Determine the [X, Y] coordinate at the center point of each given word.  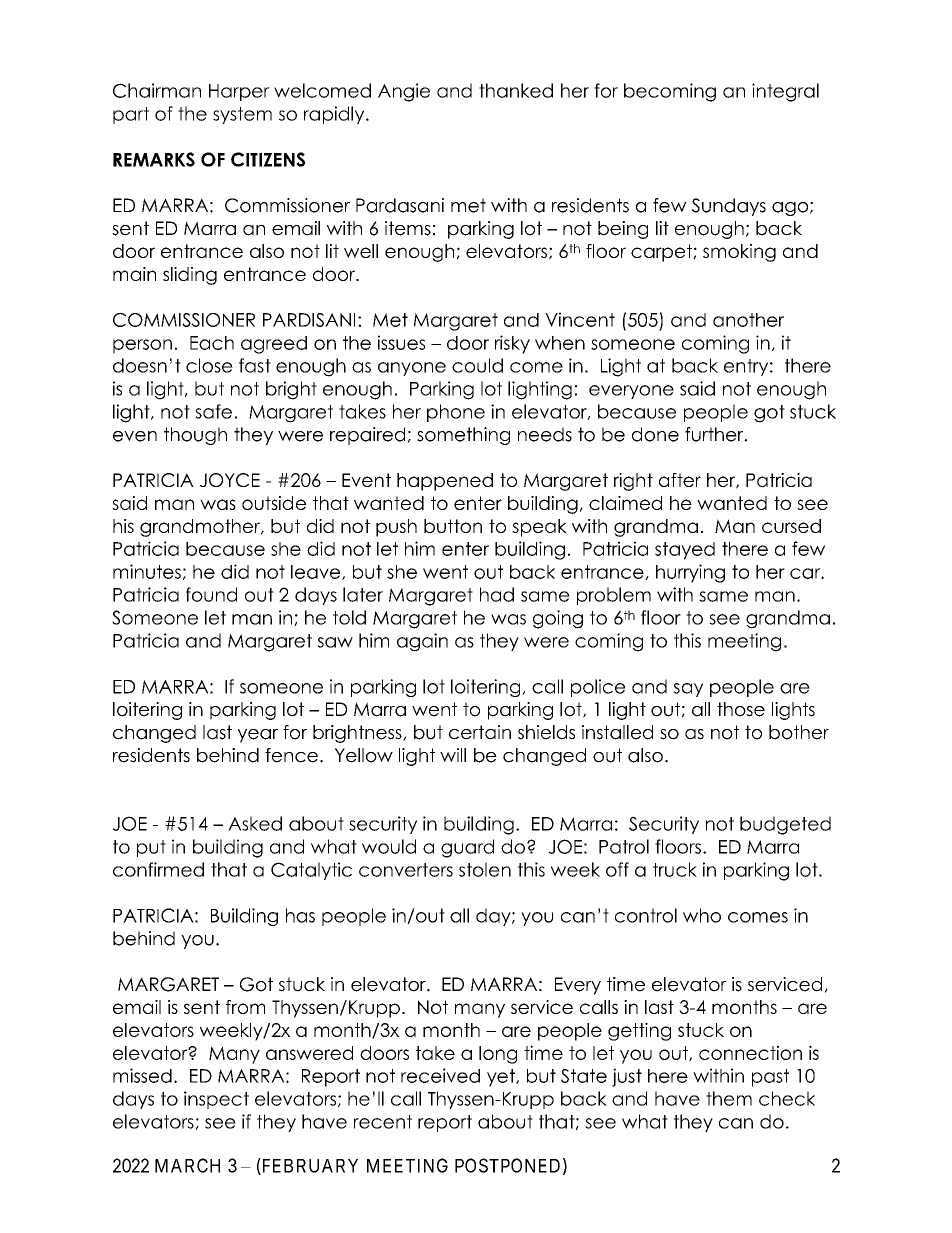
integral [785, 92]
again [422, 642]
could [477, 365]
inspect [216, 1100]
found [211, 594]
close [209, 365]
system [242, 115]
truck [675, 869]
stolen [485, 869]
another [748, 320]
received [440, 1075]
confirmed [158, 869]
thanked [516, 90]
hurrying [690, 573]
